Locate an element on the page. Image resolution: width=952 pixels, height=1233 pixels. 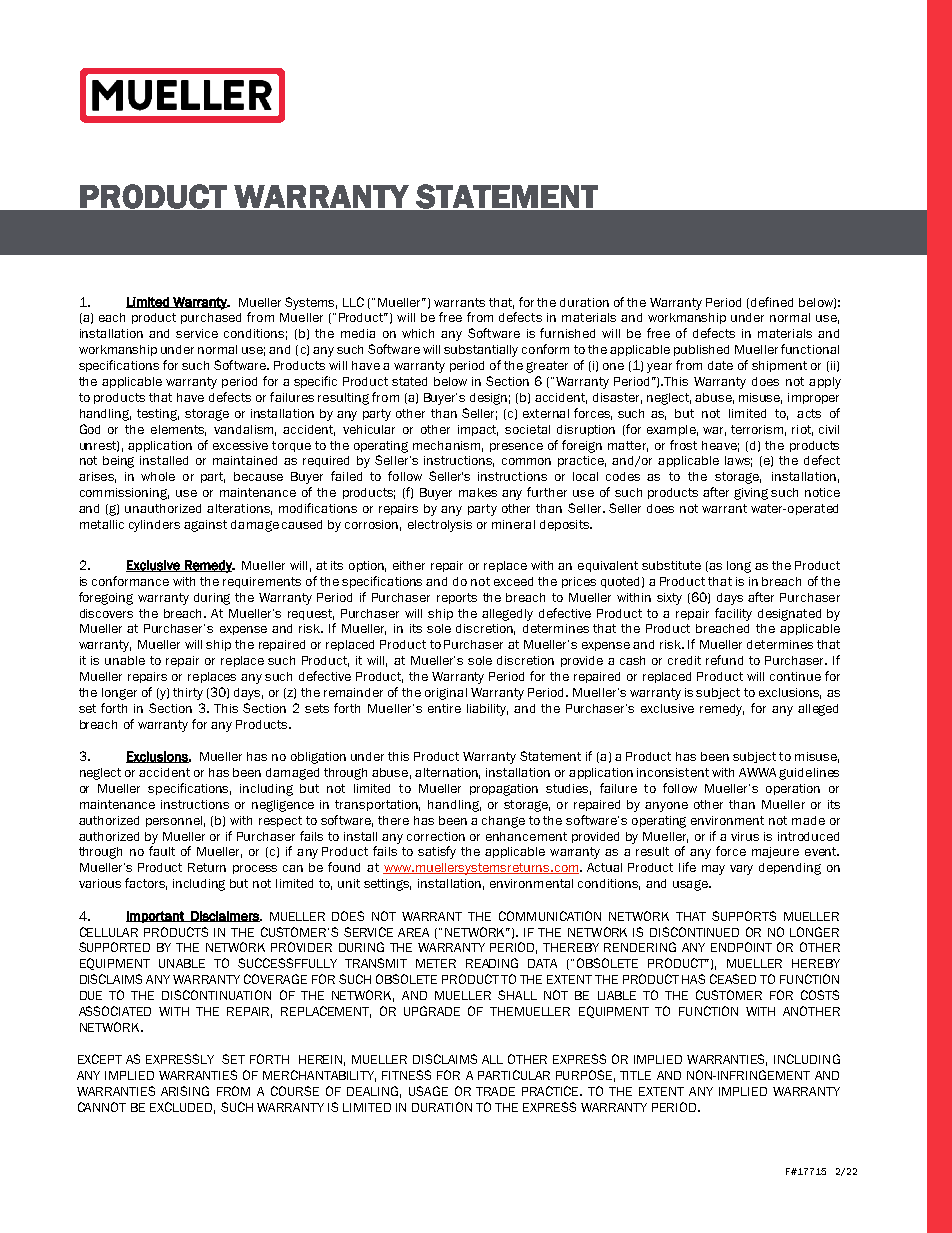
ARISING is located at coordinates (185, 1091).
